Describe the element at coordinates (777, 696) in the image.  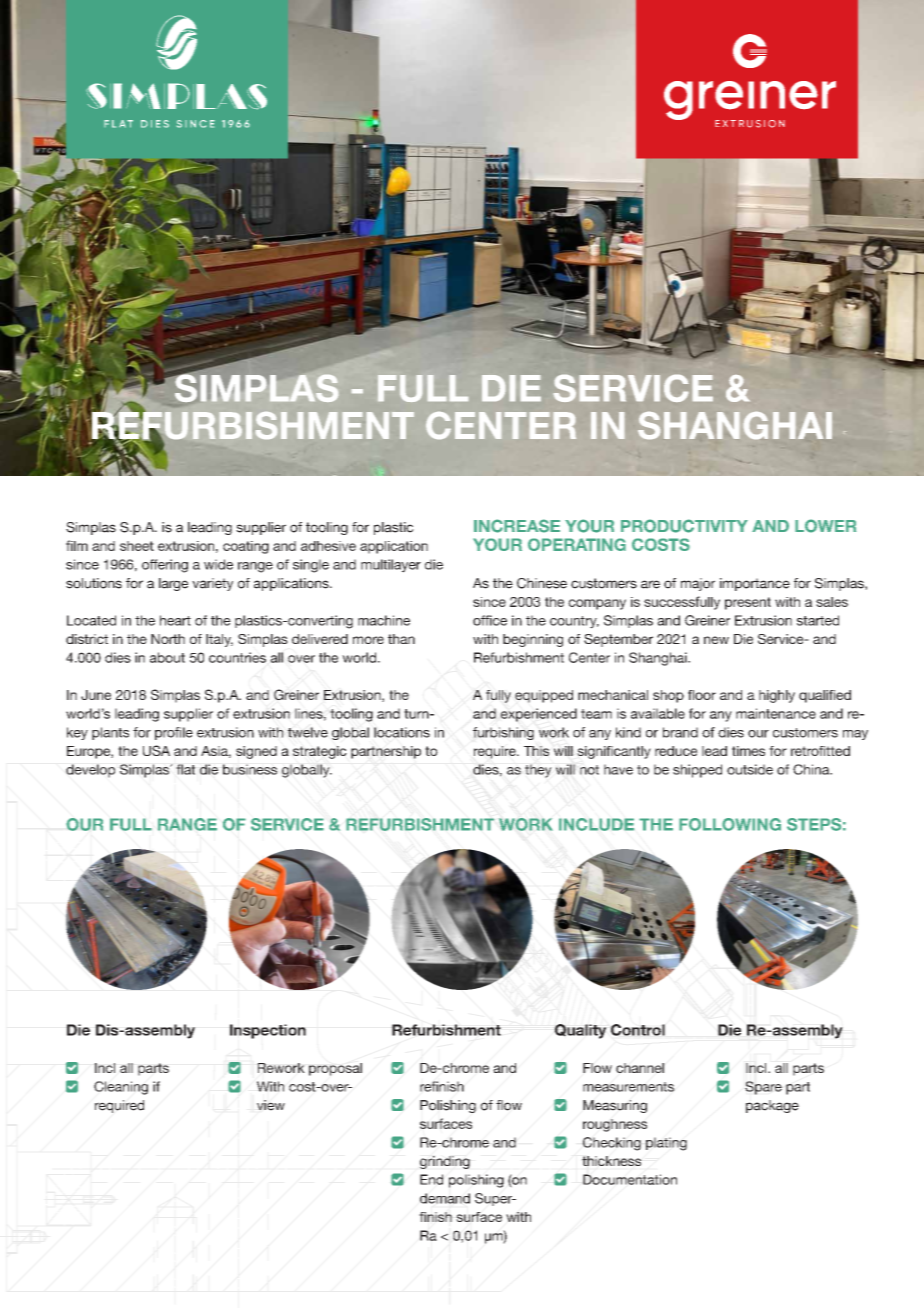
I see `highly` at that location.
